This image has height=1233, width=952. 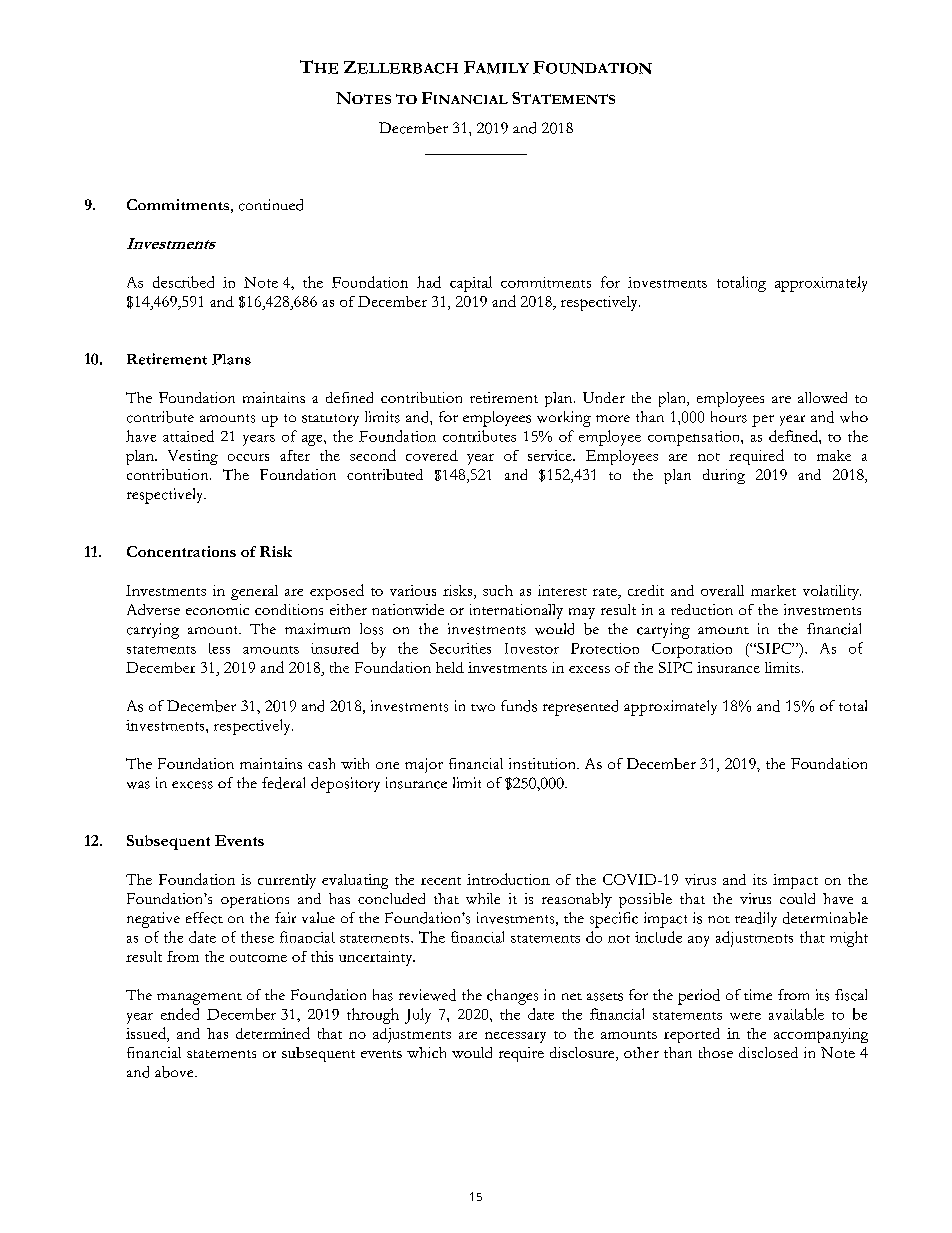 I want to click on continued, so click(x=271, y=205).
